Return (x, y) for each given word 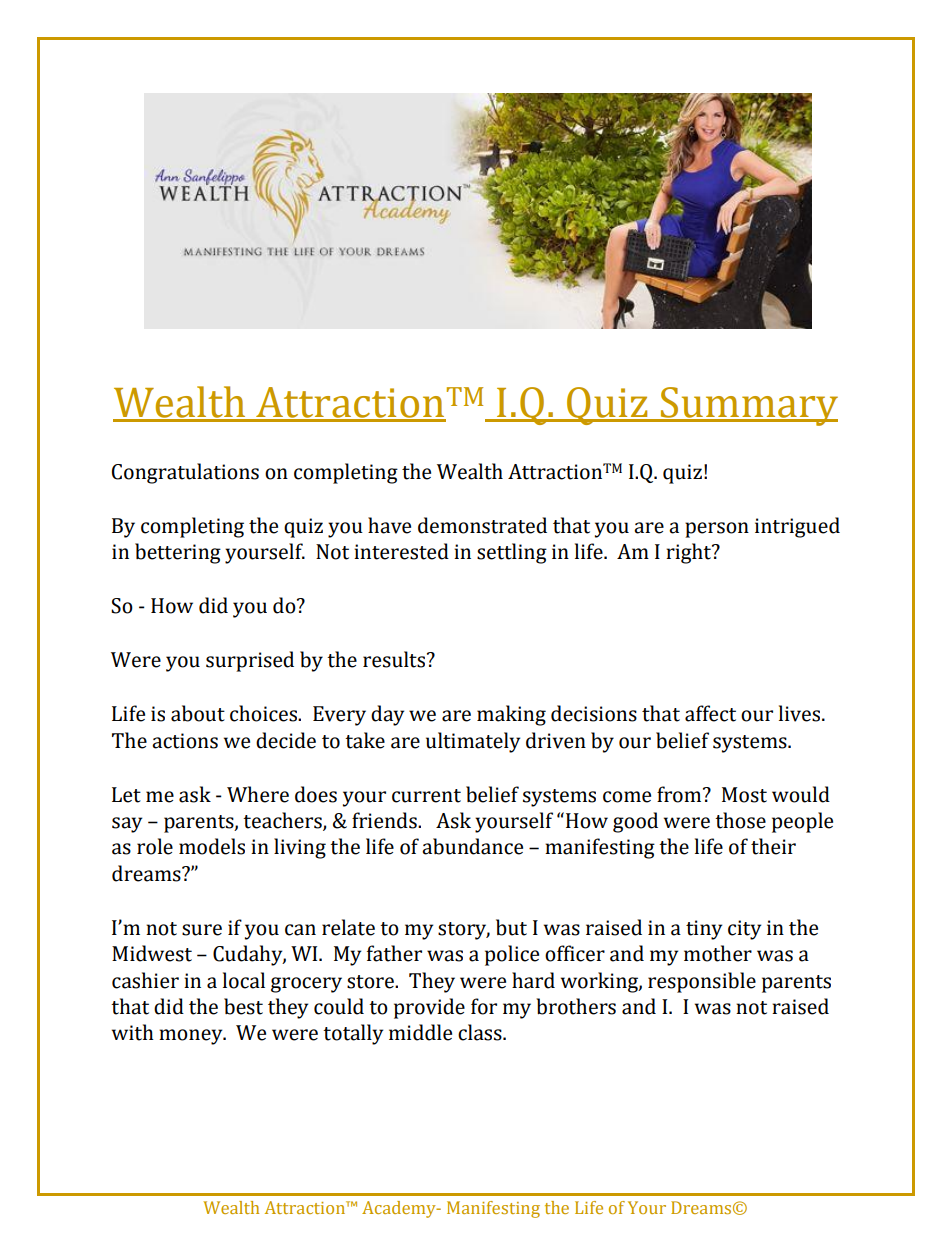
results (395, 659)
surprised (250, 661)
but (511, 927)
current (426, 796)
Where (258, 794)
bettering (178, 553)
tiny (704, 930)
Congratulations (185, 473)
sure (202, 930)
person (717, 530)
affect (710, 713)
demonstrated (482, 525)
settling (512, 553)
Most (744, 795)
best (243, 1006)
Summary (748, 406)
